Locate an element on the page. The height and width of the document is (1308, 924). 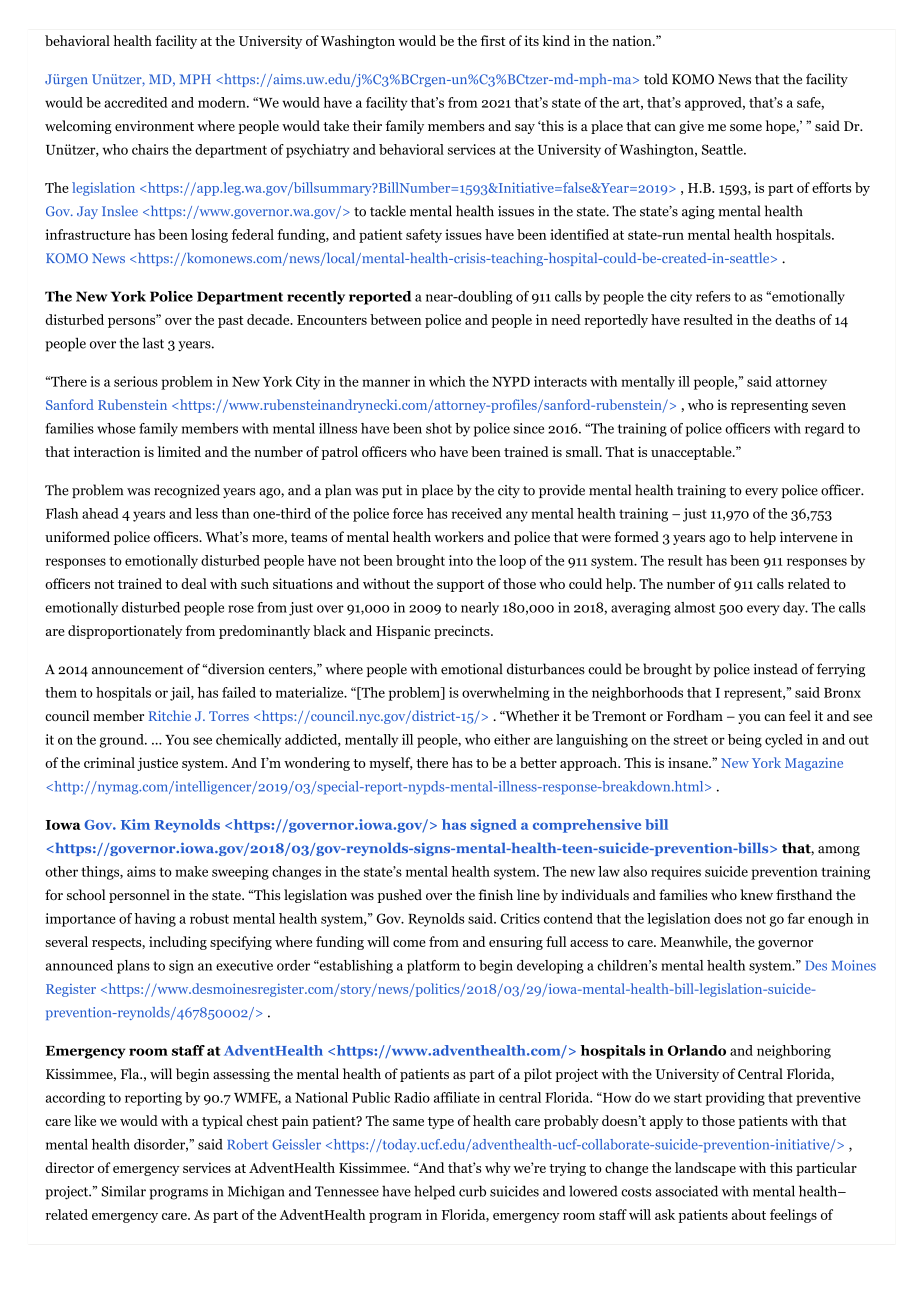
accredited is located at coordinates (136, 102).
